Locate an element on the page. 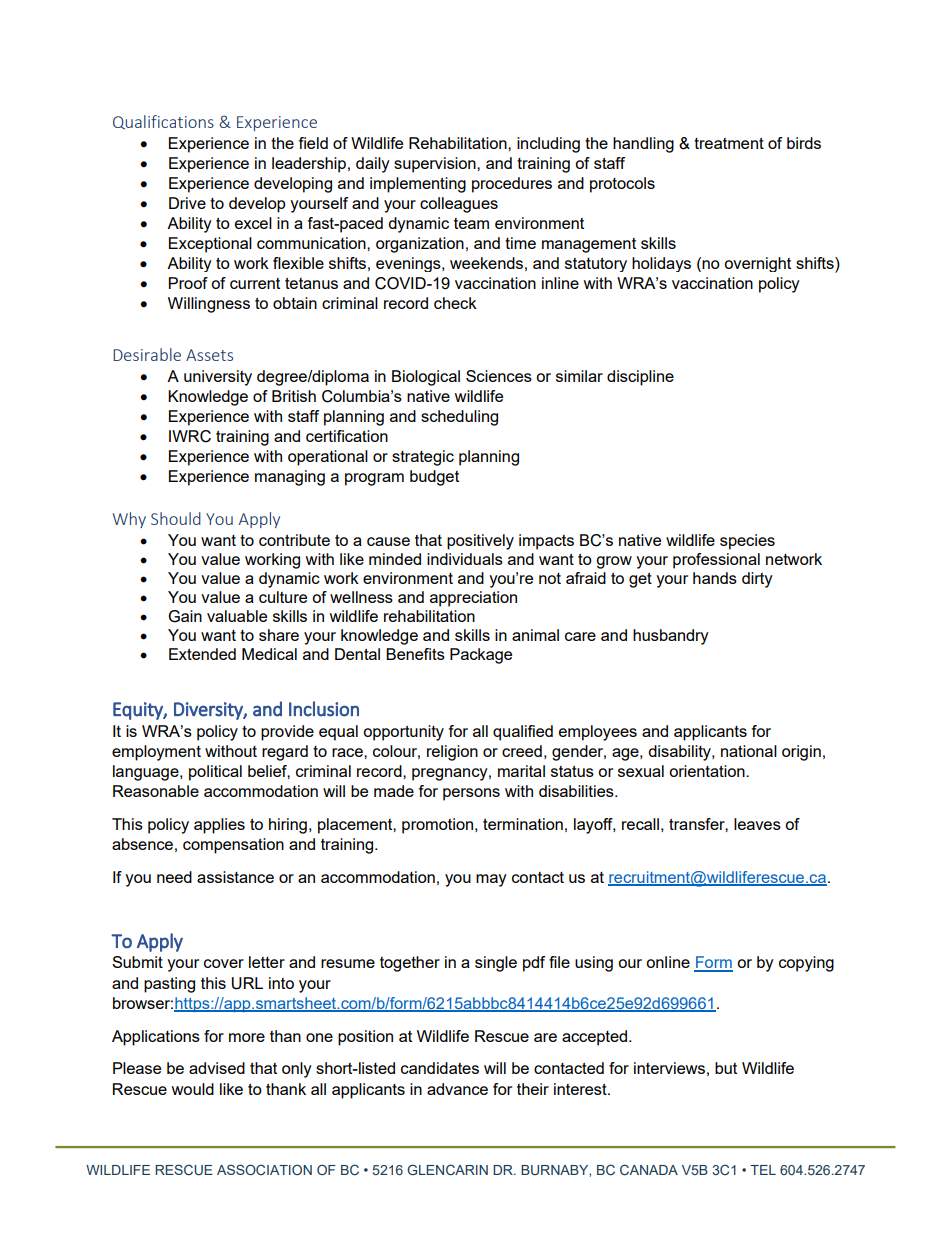  TEL is located at coordinates (763, 1170).
